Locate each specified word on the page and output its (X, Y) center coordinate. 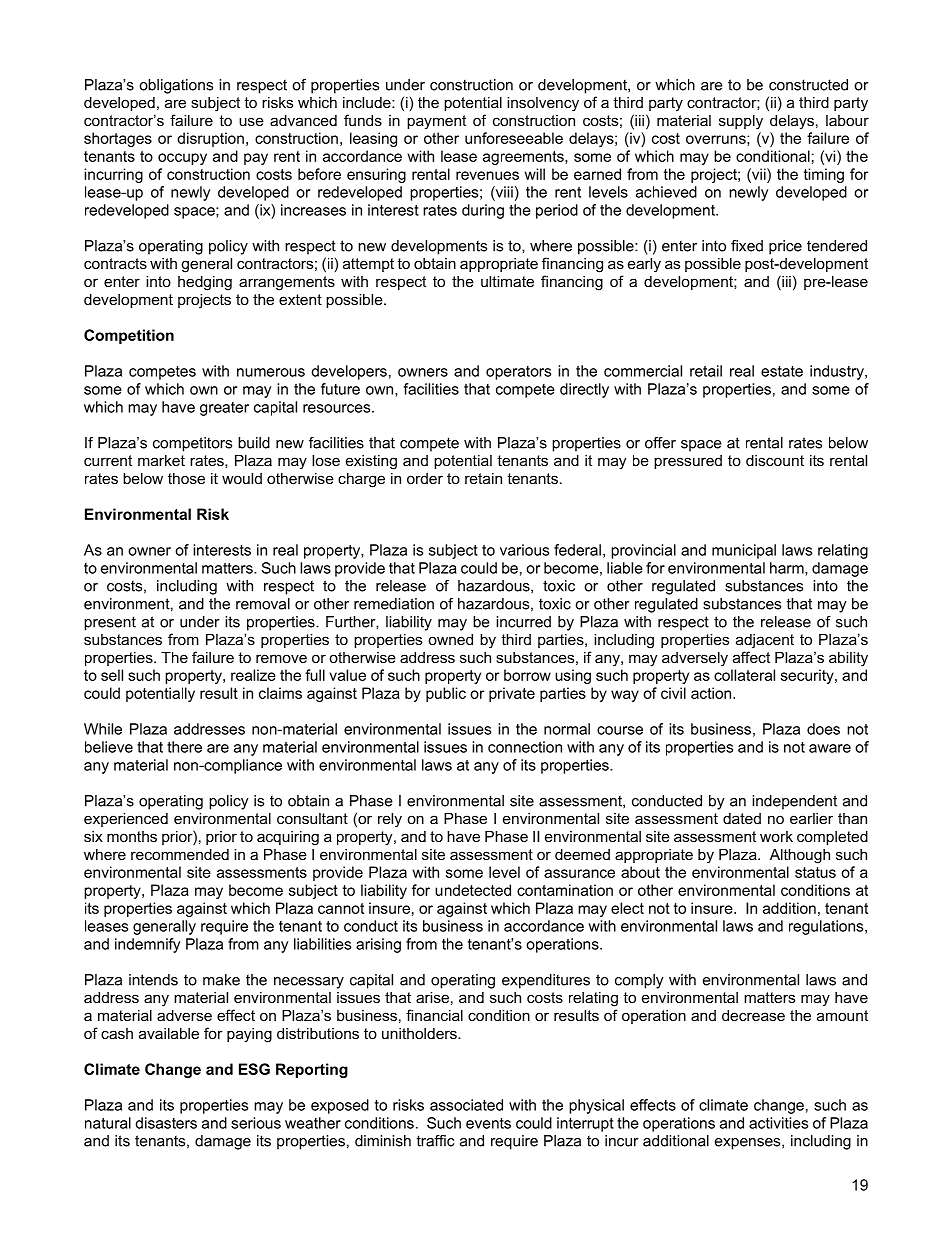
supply (741, 122)
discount (775, 460)
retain (483, 478)
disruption (210, 139)
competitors (192, 444)
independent (794, 802)
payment (436, 122)
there (184, 747)
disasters (166, 1123)
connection (525, 747)
